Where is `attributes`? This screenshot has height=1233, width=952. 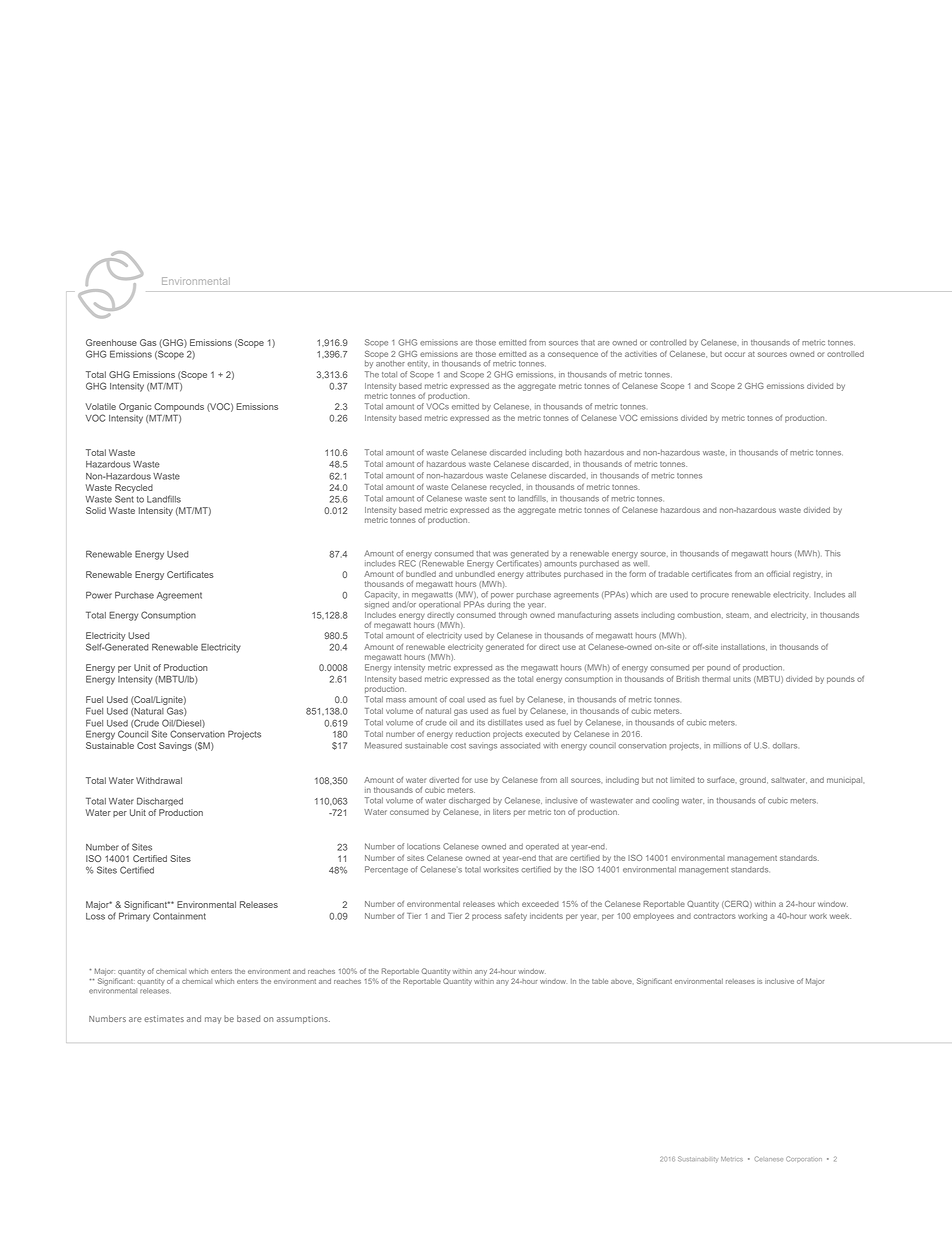 attributes is located at coordinates (543, 574).
